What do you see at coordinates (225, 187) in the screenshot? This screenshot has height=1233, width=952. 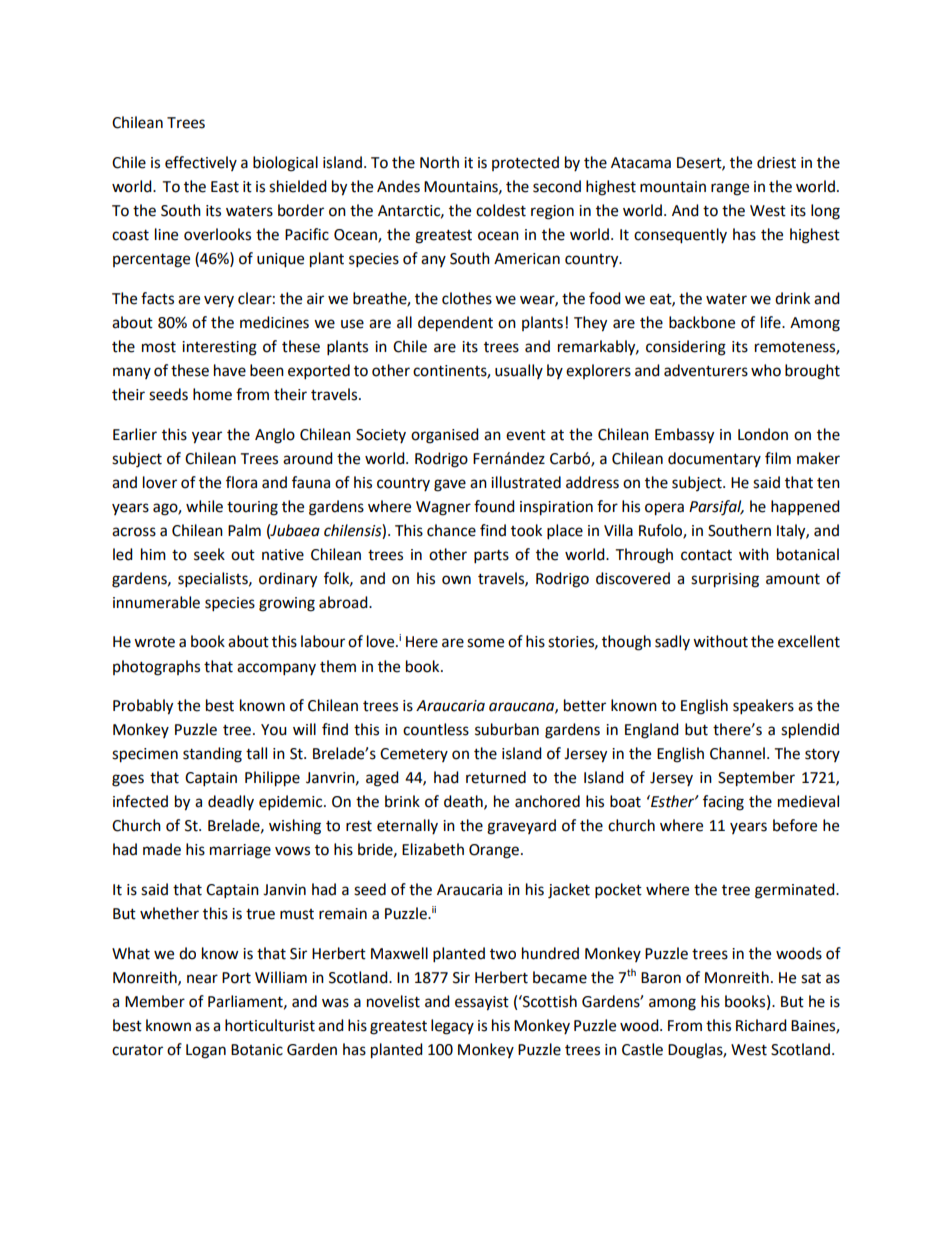 I see `East` at bounding box center [225, 187].
